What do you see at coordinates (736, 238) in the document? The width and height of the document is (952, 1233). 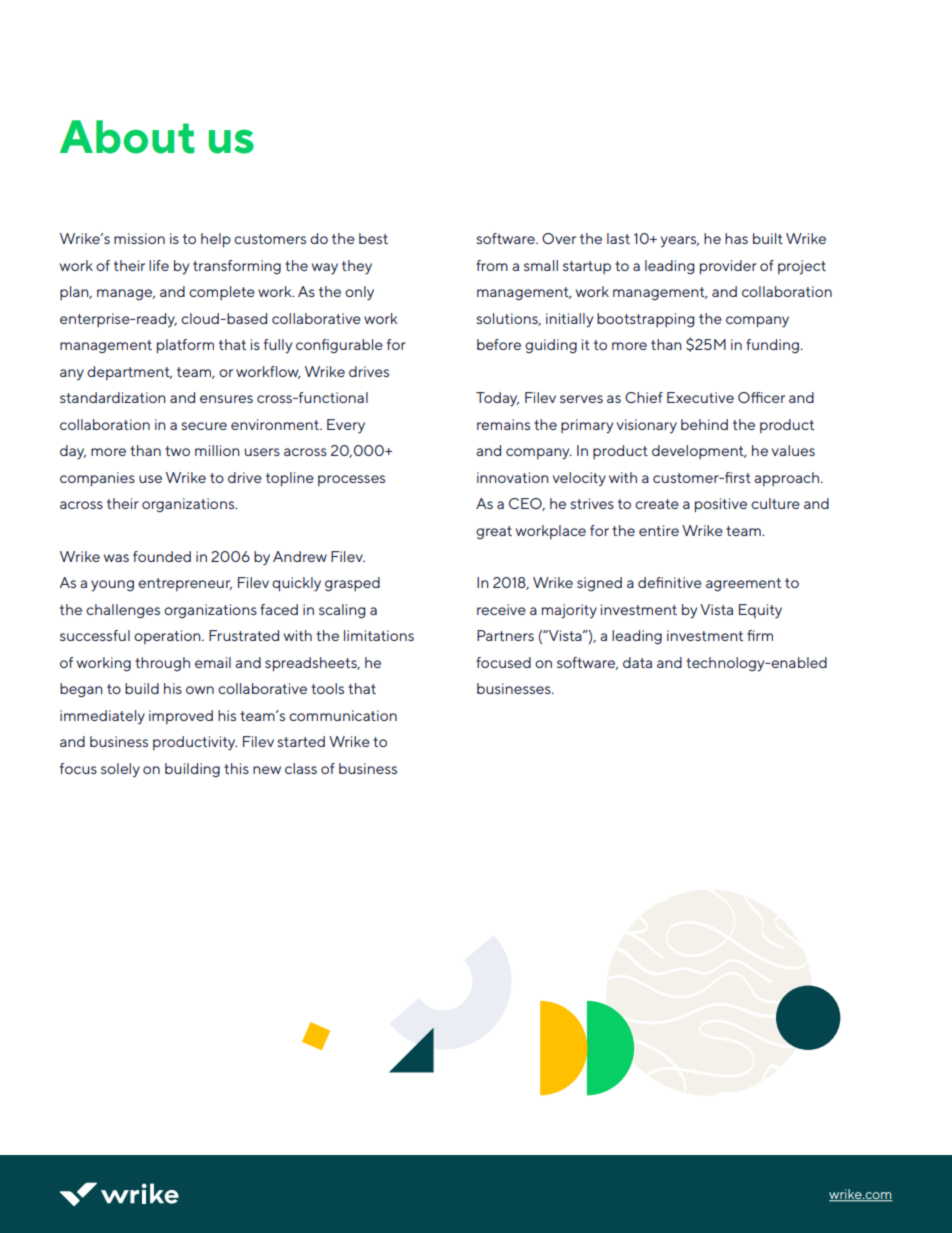 I see `has` at bounding box center [736, 238].
